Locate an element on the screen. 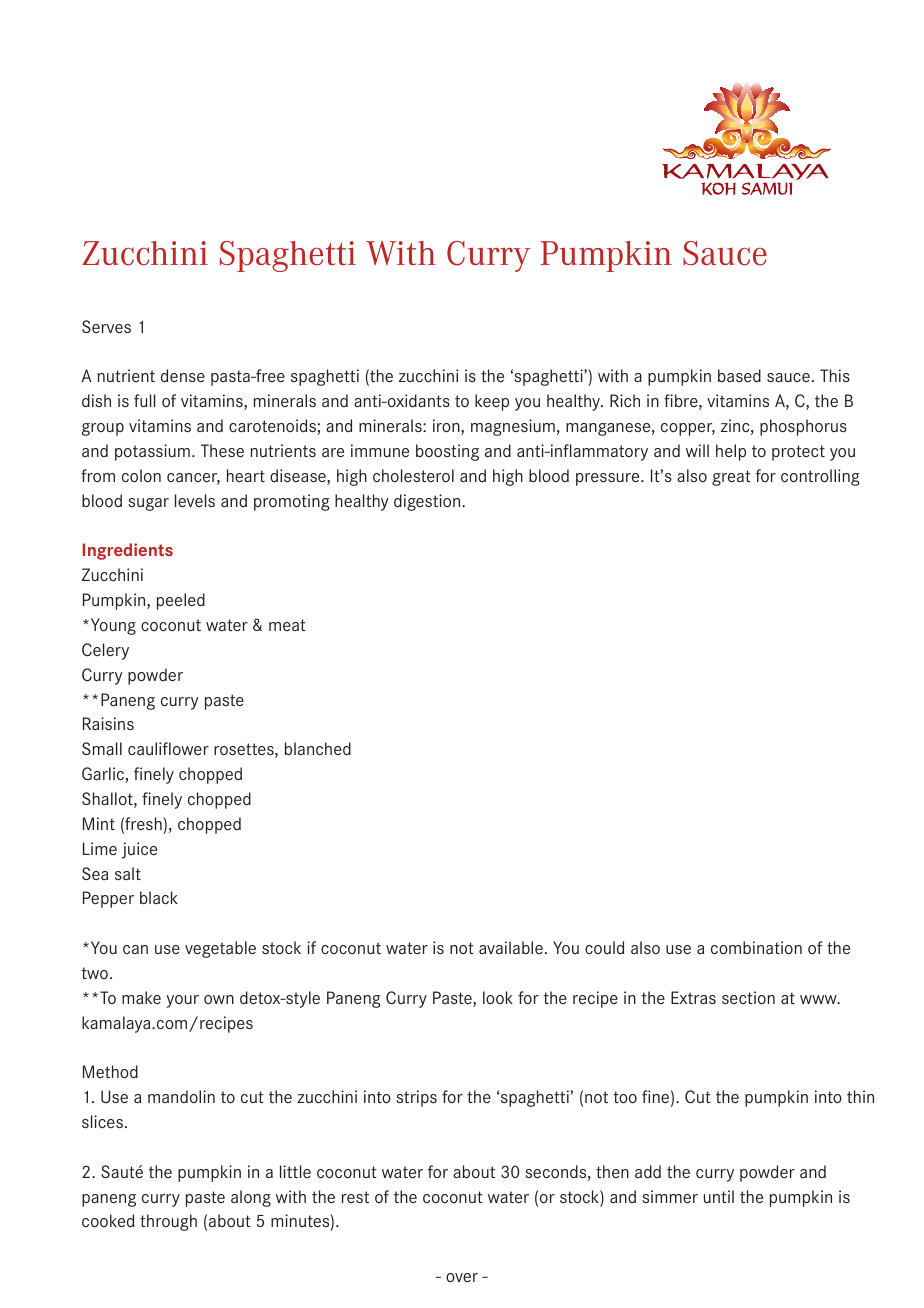 This screenshot has width=924, height=1308. keep is located at coordinates (492, 402).
